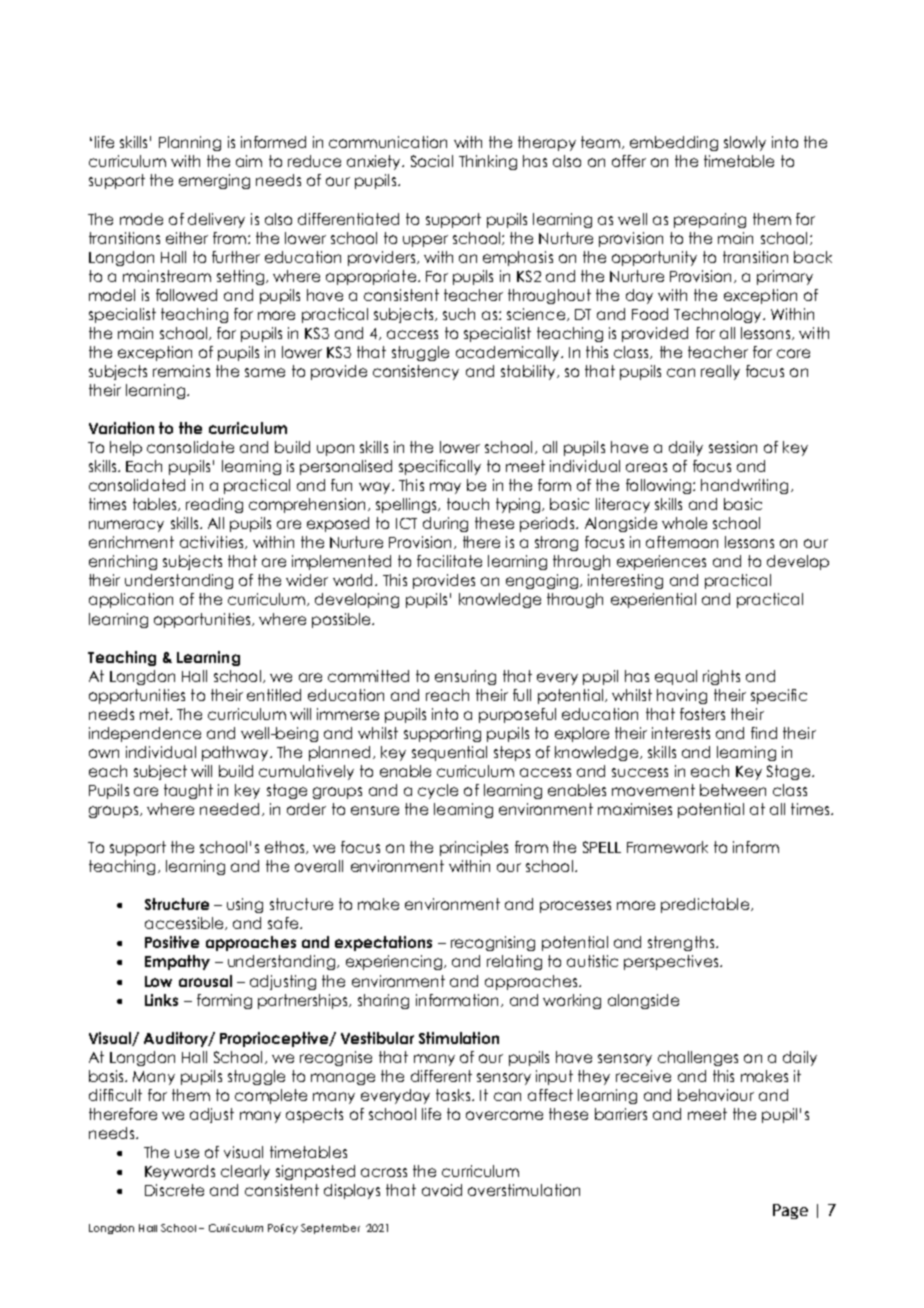 This screenshot has height=1308, width=924. I want to click on independence, so click(145, 734).
